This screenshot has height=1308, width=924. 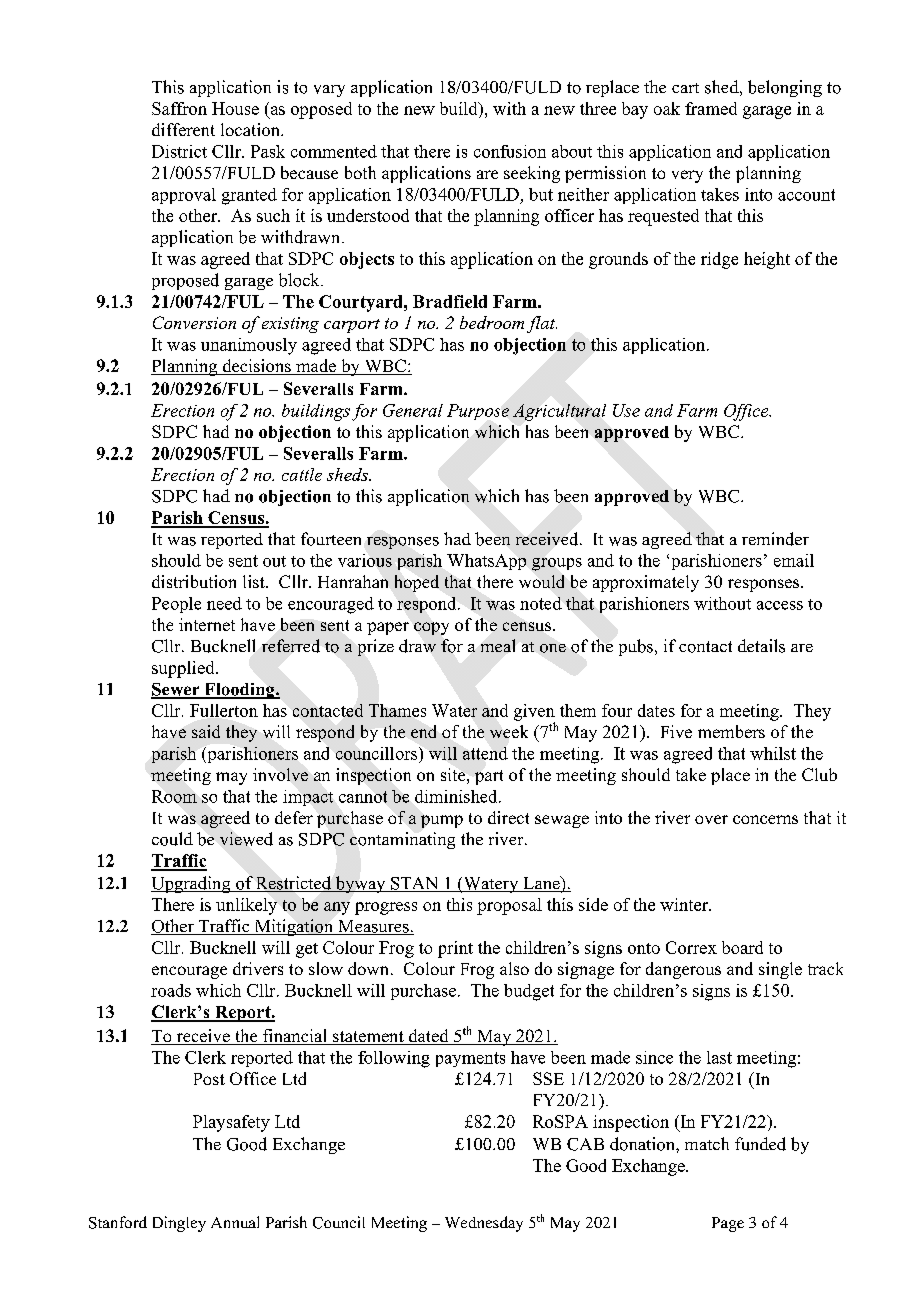 What do you see at coordinates (484, 1224) in the screenshot?
I see `Wednesday` at bounding box center [484, 1224].
